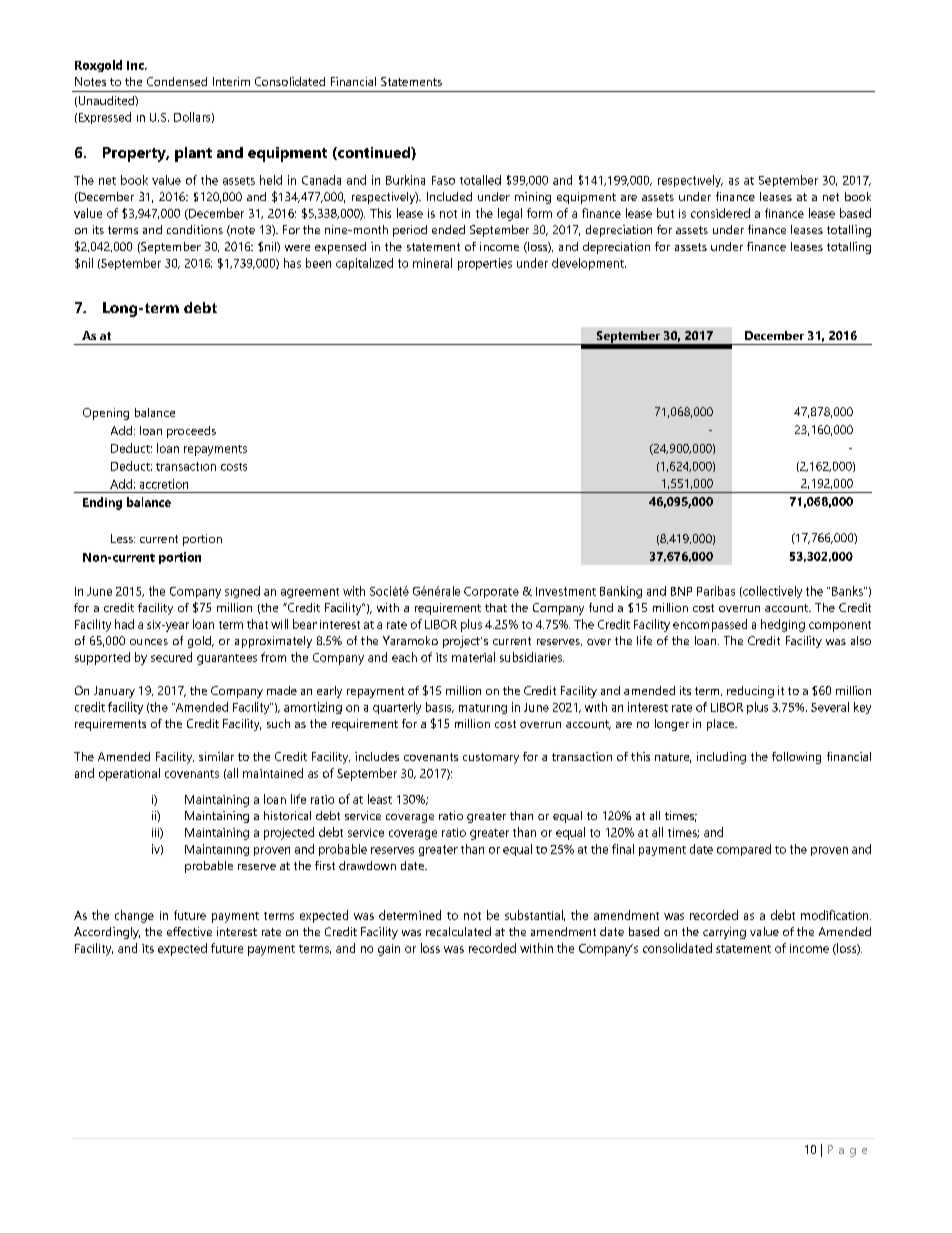  I want to click on considered, so click(720, 213).
